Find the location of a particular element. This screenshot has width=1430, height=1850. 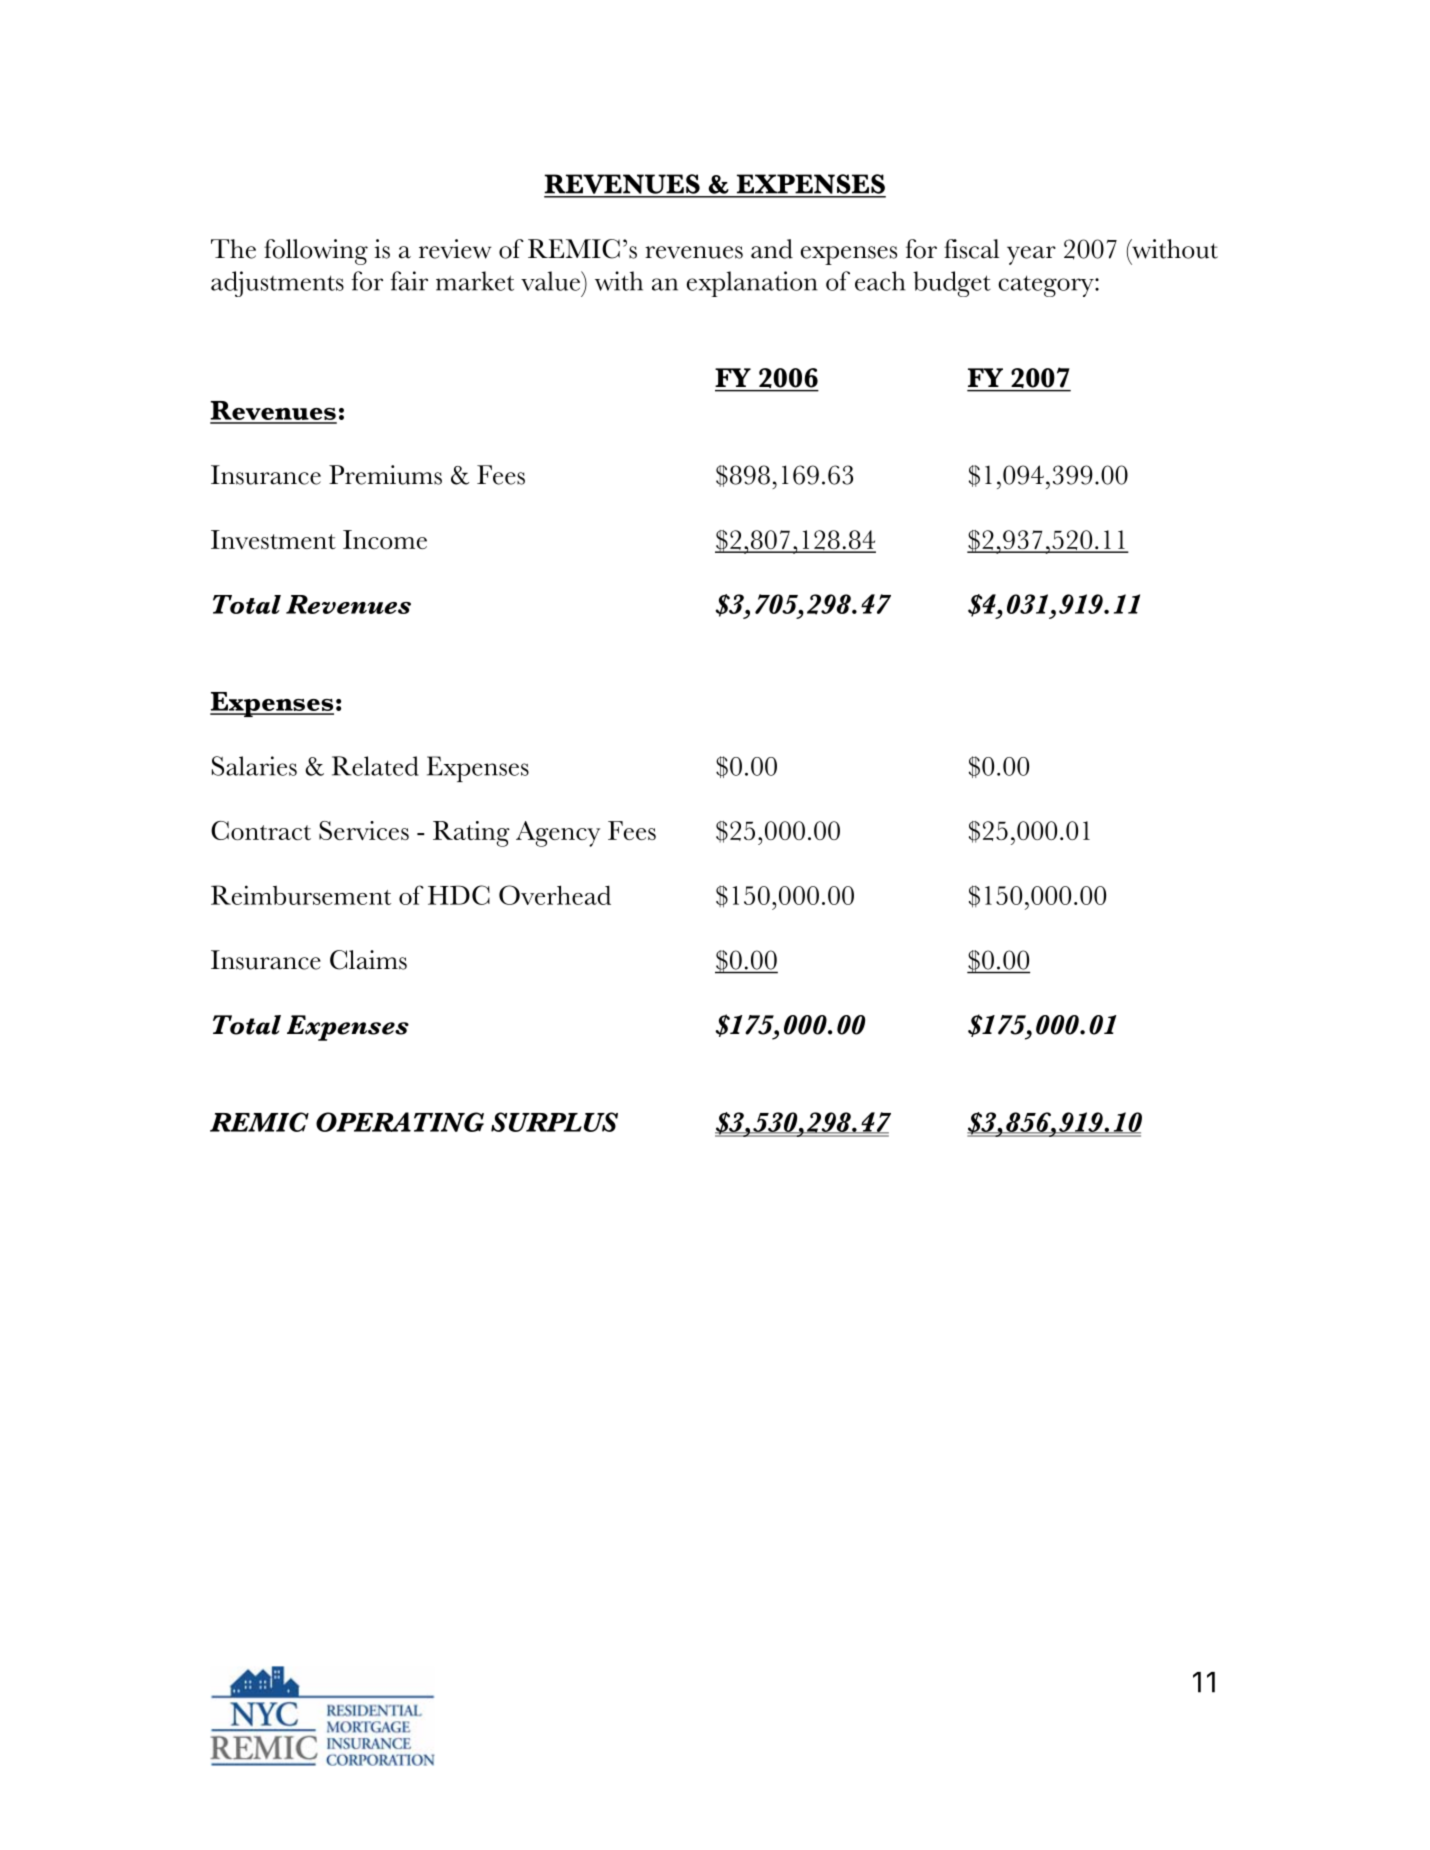

budget is located at coordinates (952, 284).
